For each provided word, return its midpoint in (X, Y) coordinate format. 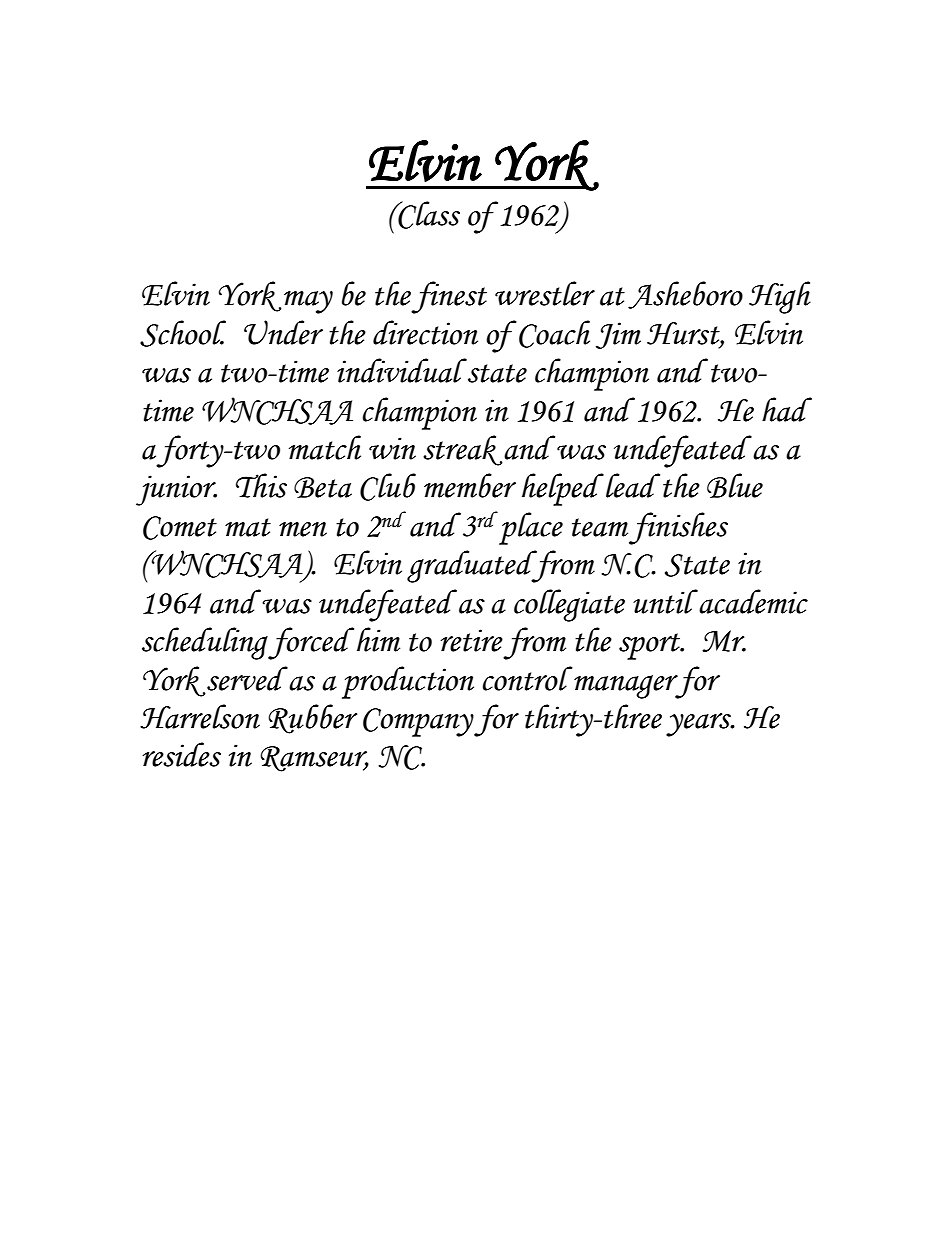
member (470, 485)
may (308, 302)
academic (752, 601)
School (183, 333)
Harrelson (200, 716)
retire (472, 640)
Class (428, 215)
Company (419, 722)
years (699, 725)
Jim (618, 335)
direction (425, 332)
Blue (735, 485)
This (261, 485)
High (780, 297)
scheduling (205, 643)
